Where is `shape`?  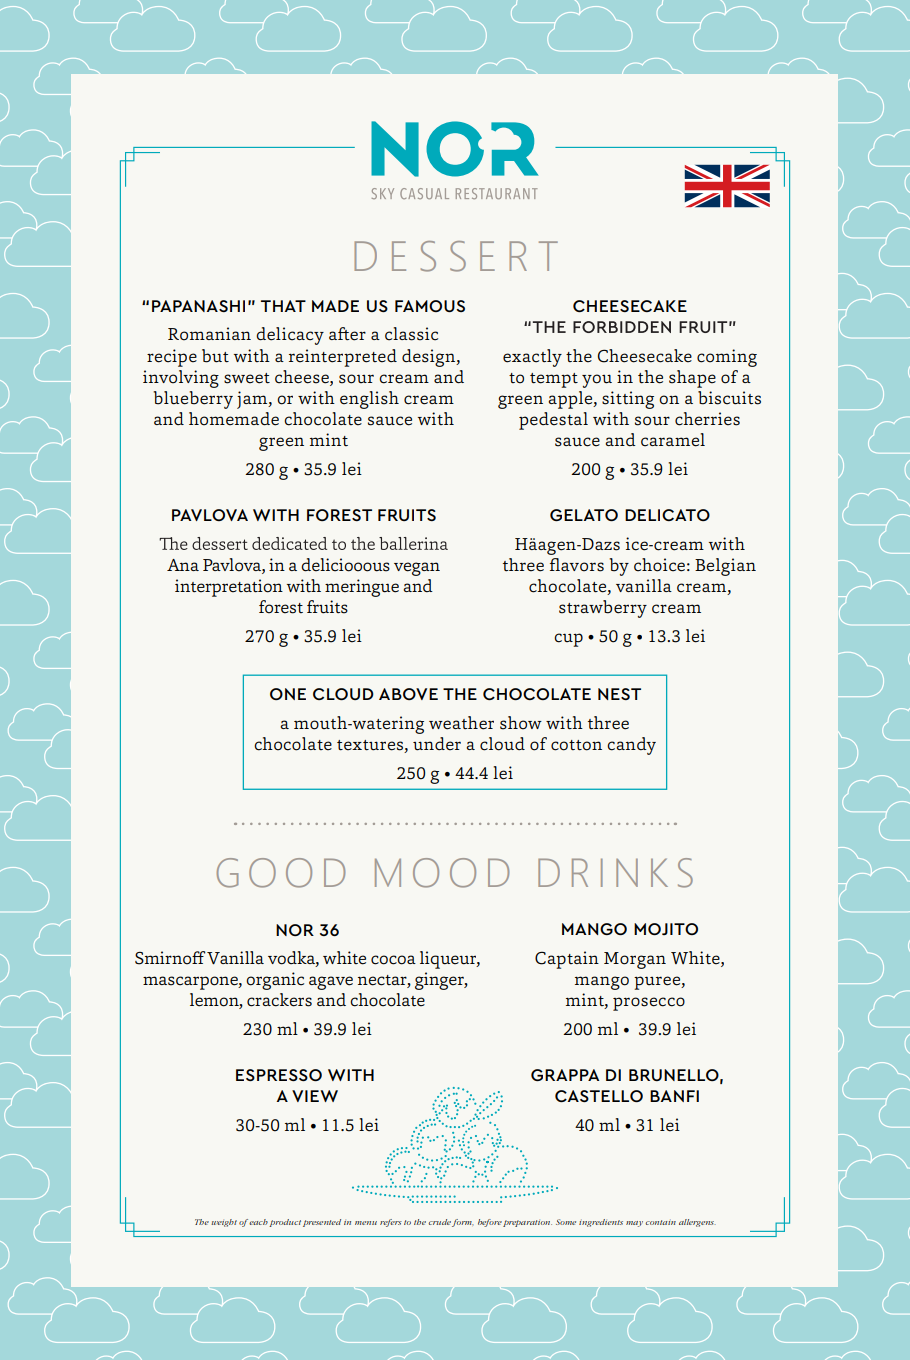
shape is located at coordinates (692, 379).
